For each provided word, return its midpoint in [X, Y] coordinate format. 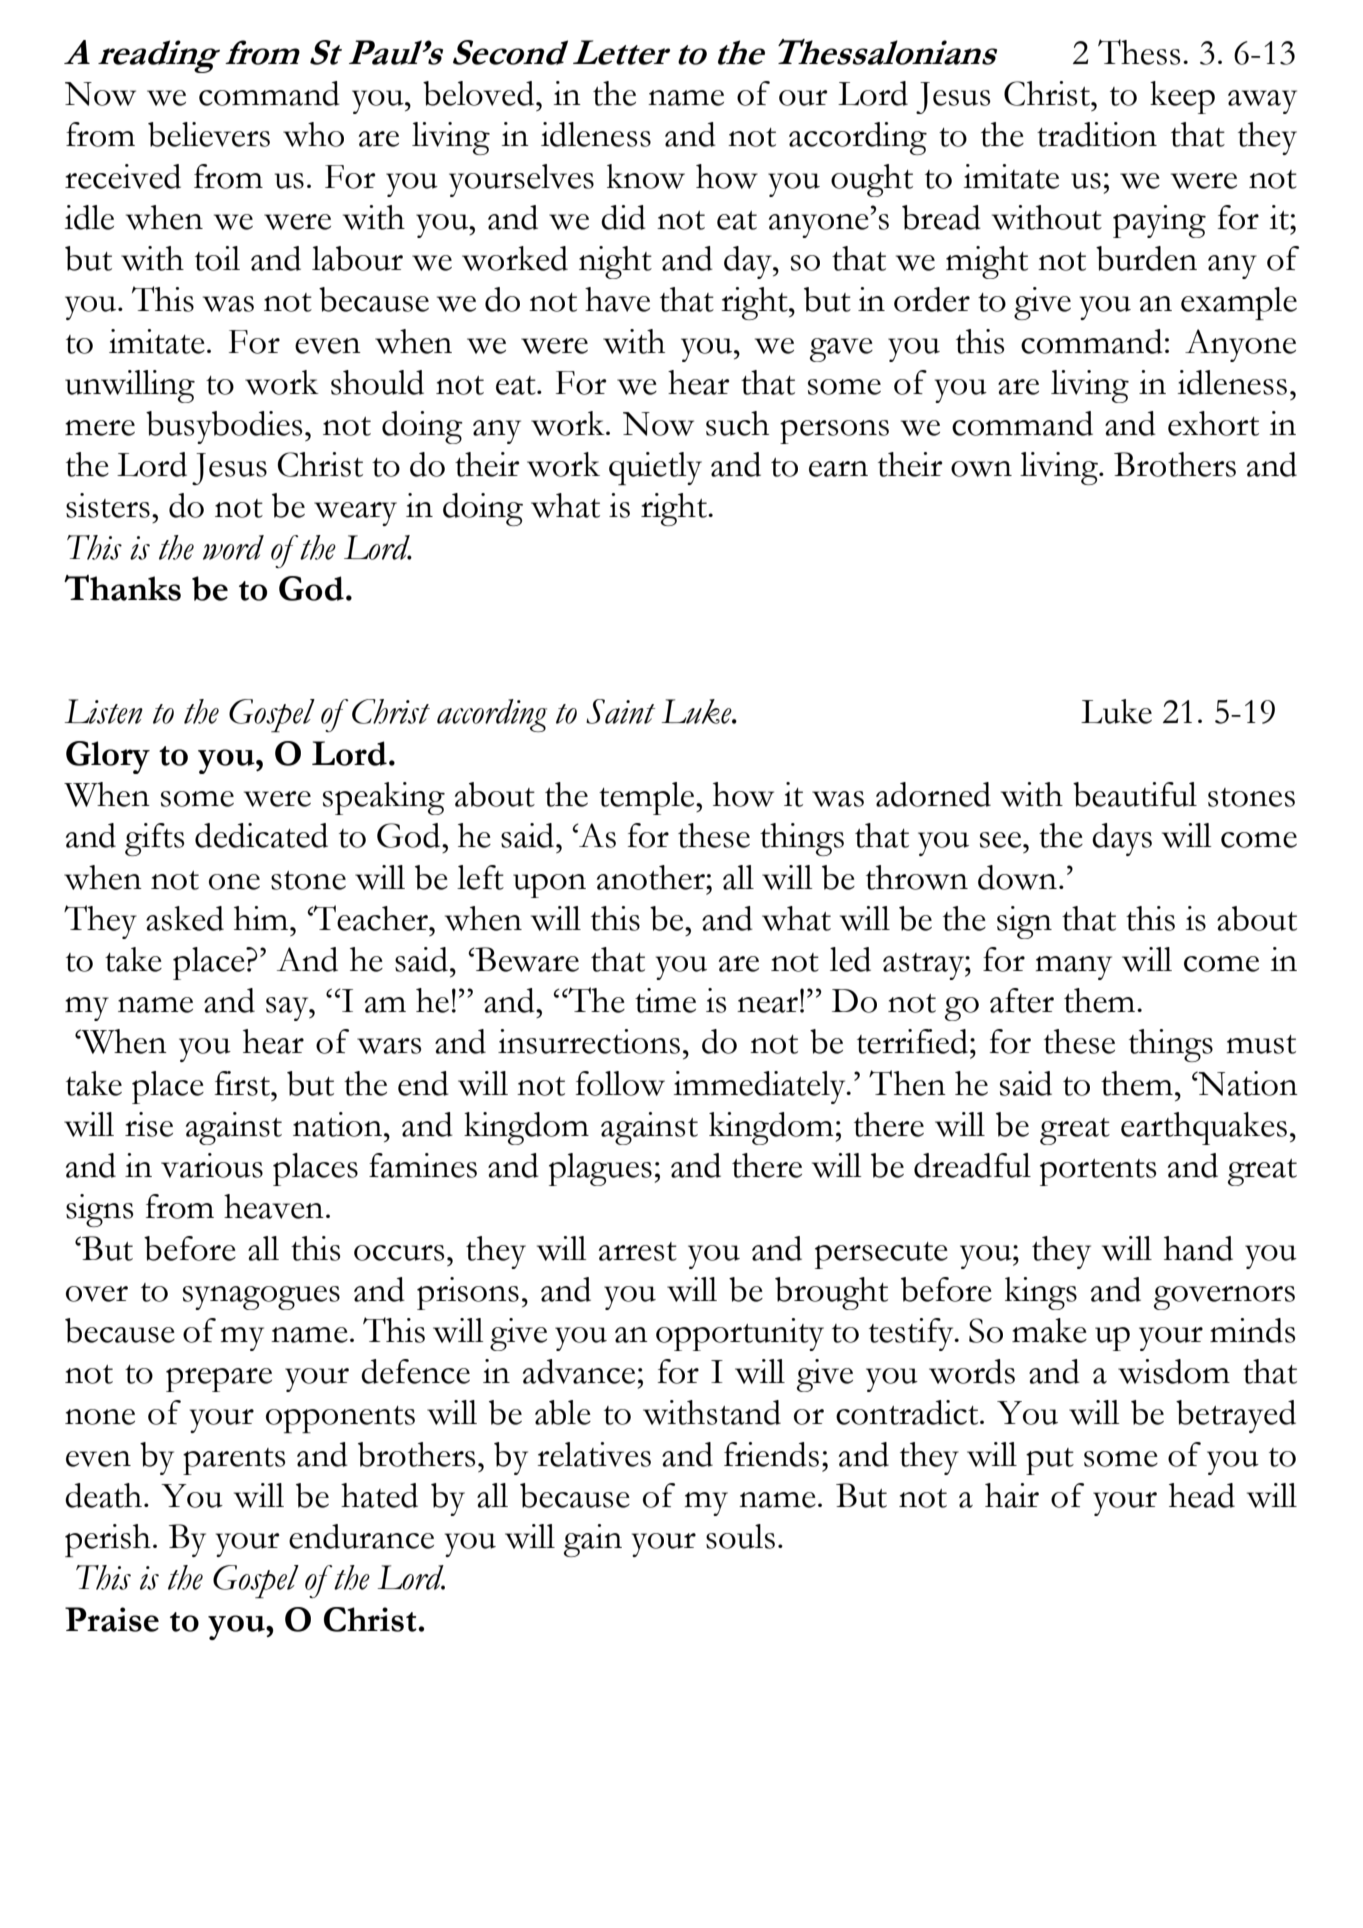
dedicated [261, 835]
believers [209, 134]
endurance [361, 1536]
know [646, 176]
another [652, 877]
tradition [1097, 134]
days [1122, 839]
